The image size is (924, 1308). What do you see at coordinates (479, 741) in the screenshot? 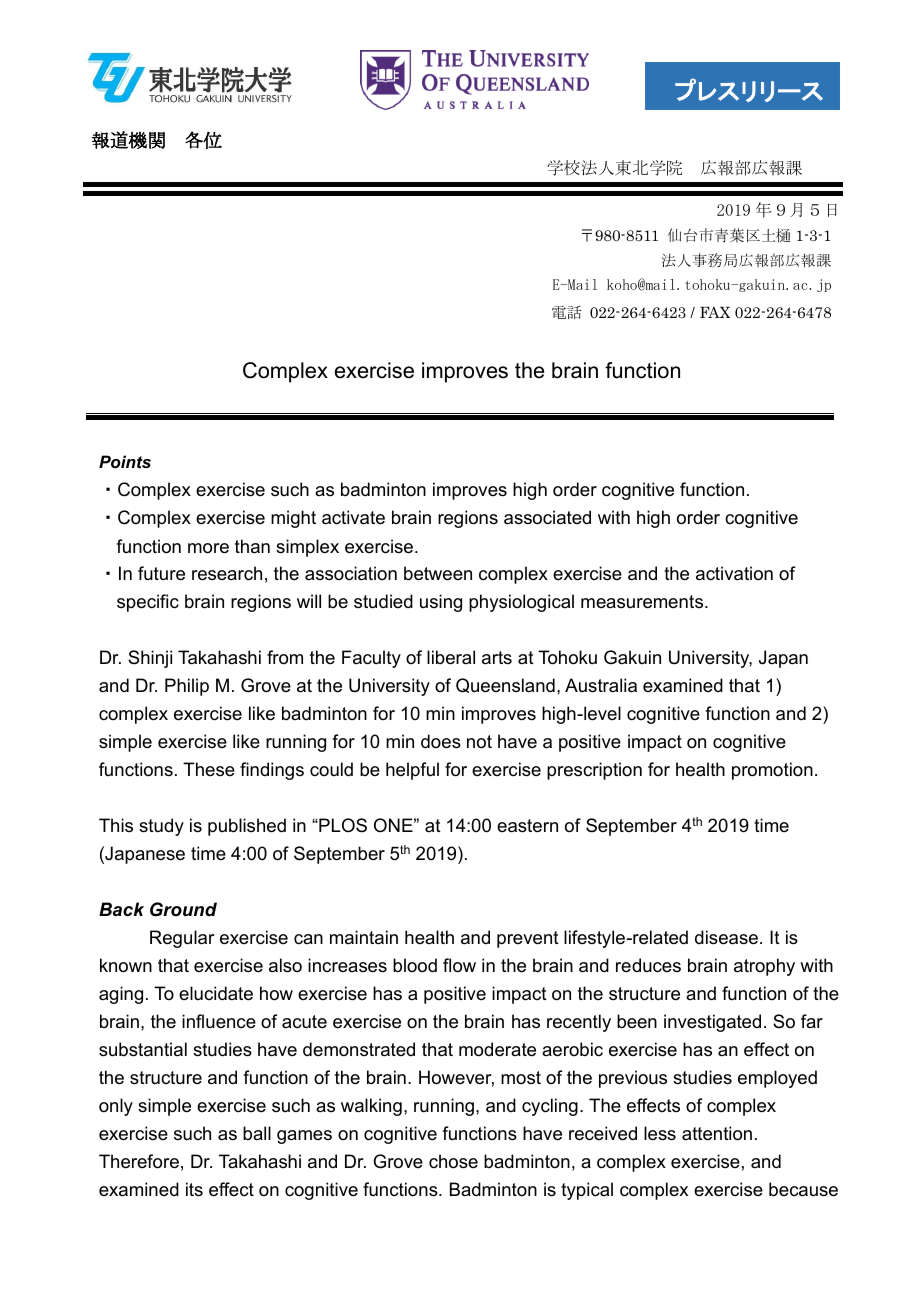
I see `not` at bounding box center [479, 741].
